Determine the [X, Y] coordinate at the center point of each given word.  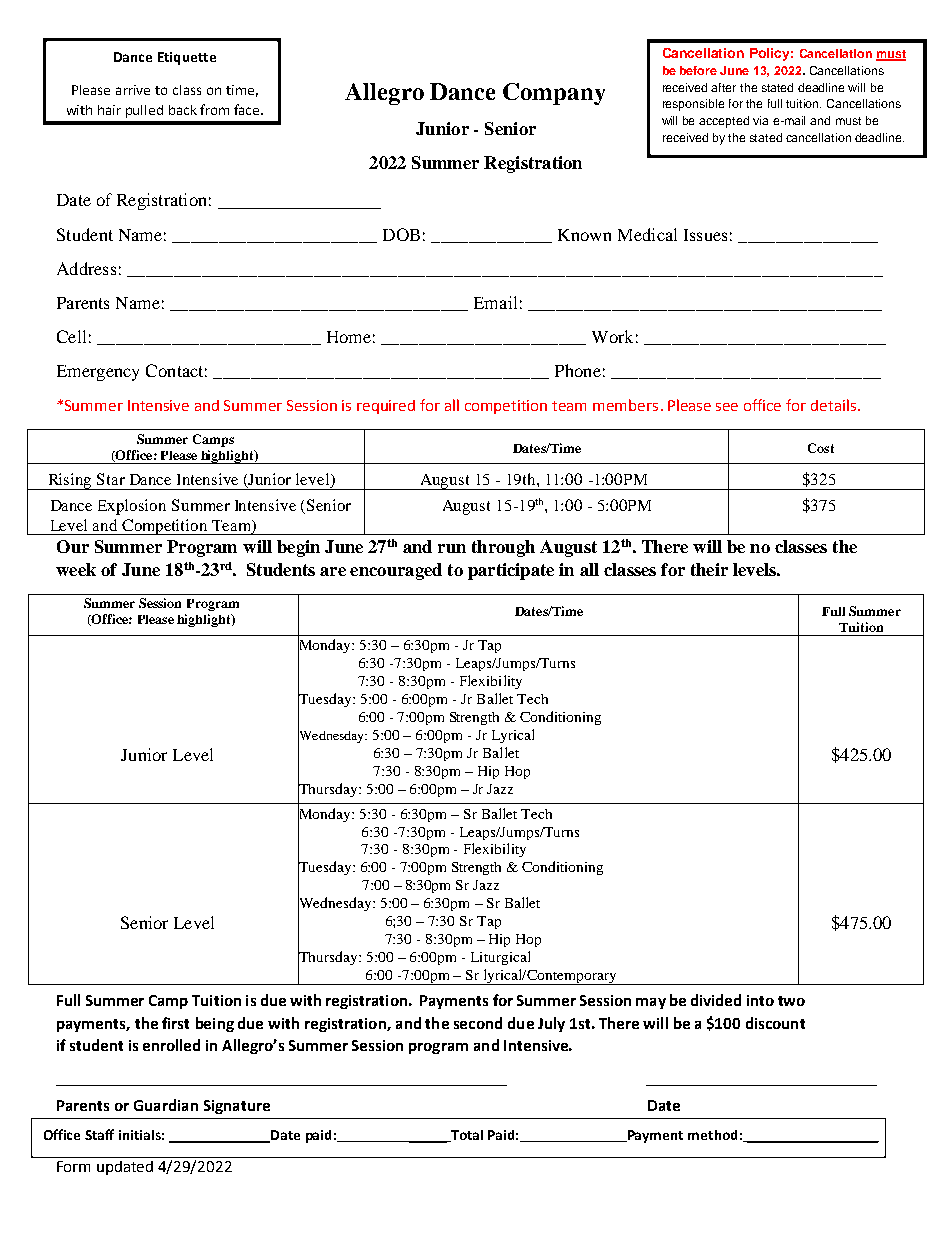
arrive [133, 90]
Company [554, 94]
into [760, 1000]
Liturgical [500, 958]
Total [466, 1136]
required [386, 407]
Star [111, 479]
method [712, 1135]
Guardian [166, 1105]
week [76, 569]
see [727, 407]
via [760, 120]
